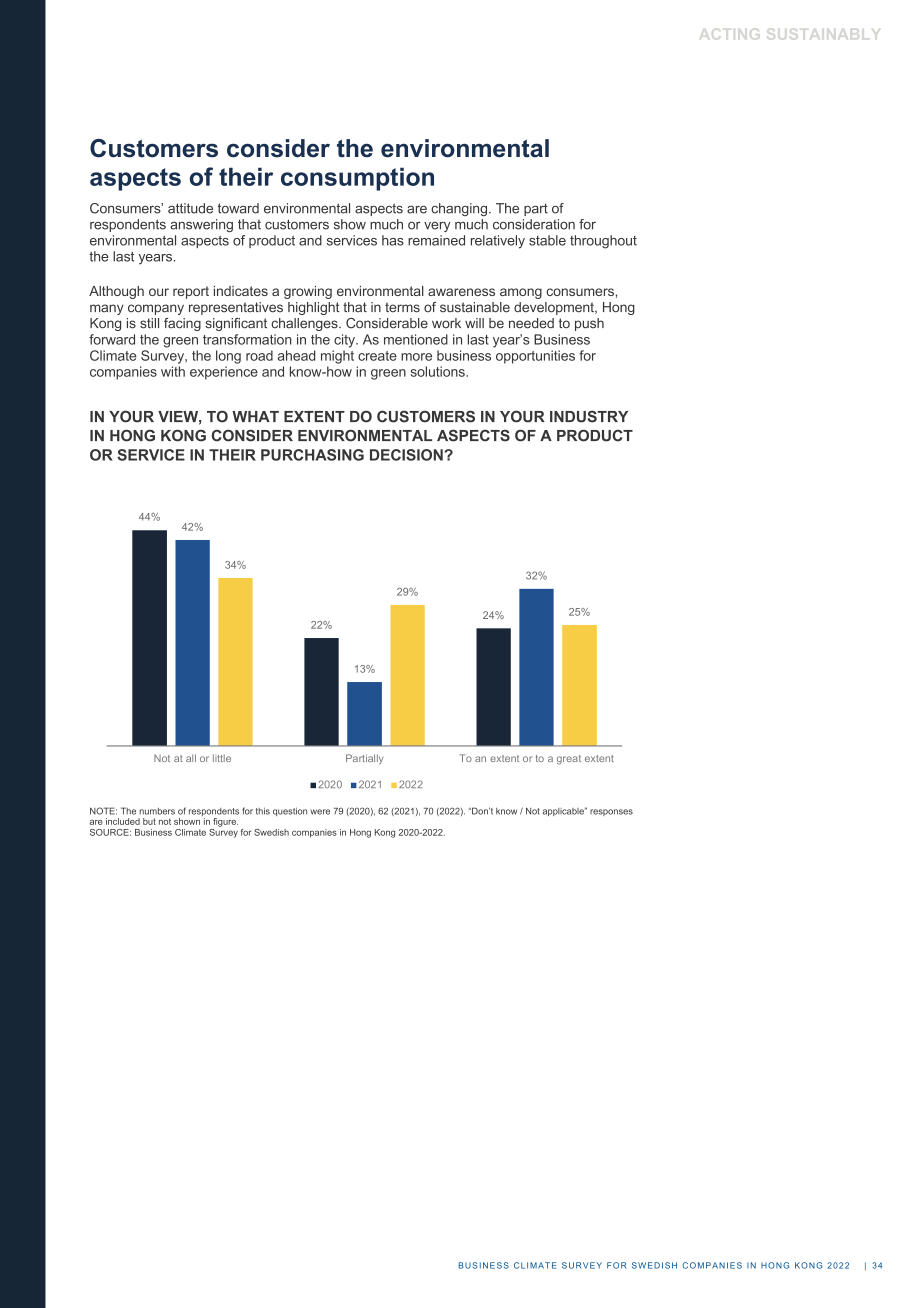  I want to click on little, so click(222, 758).
